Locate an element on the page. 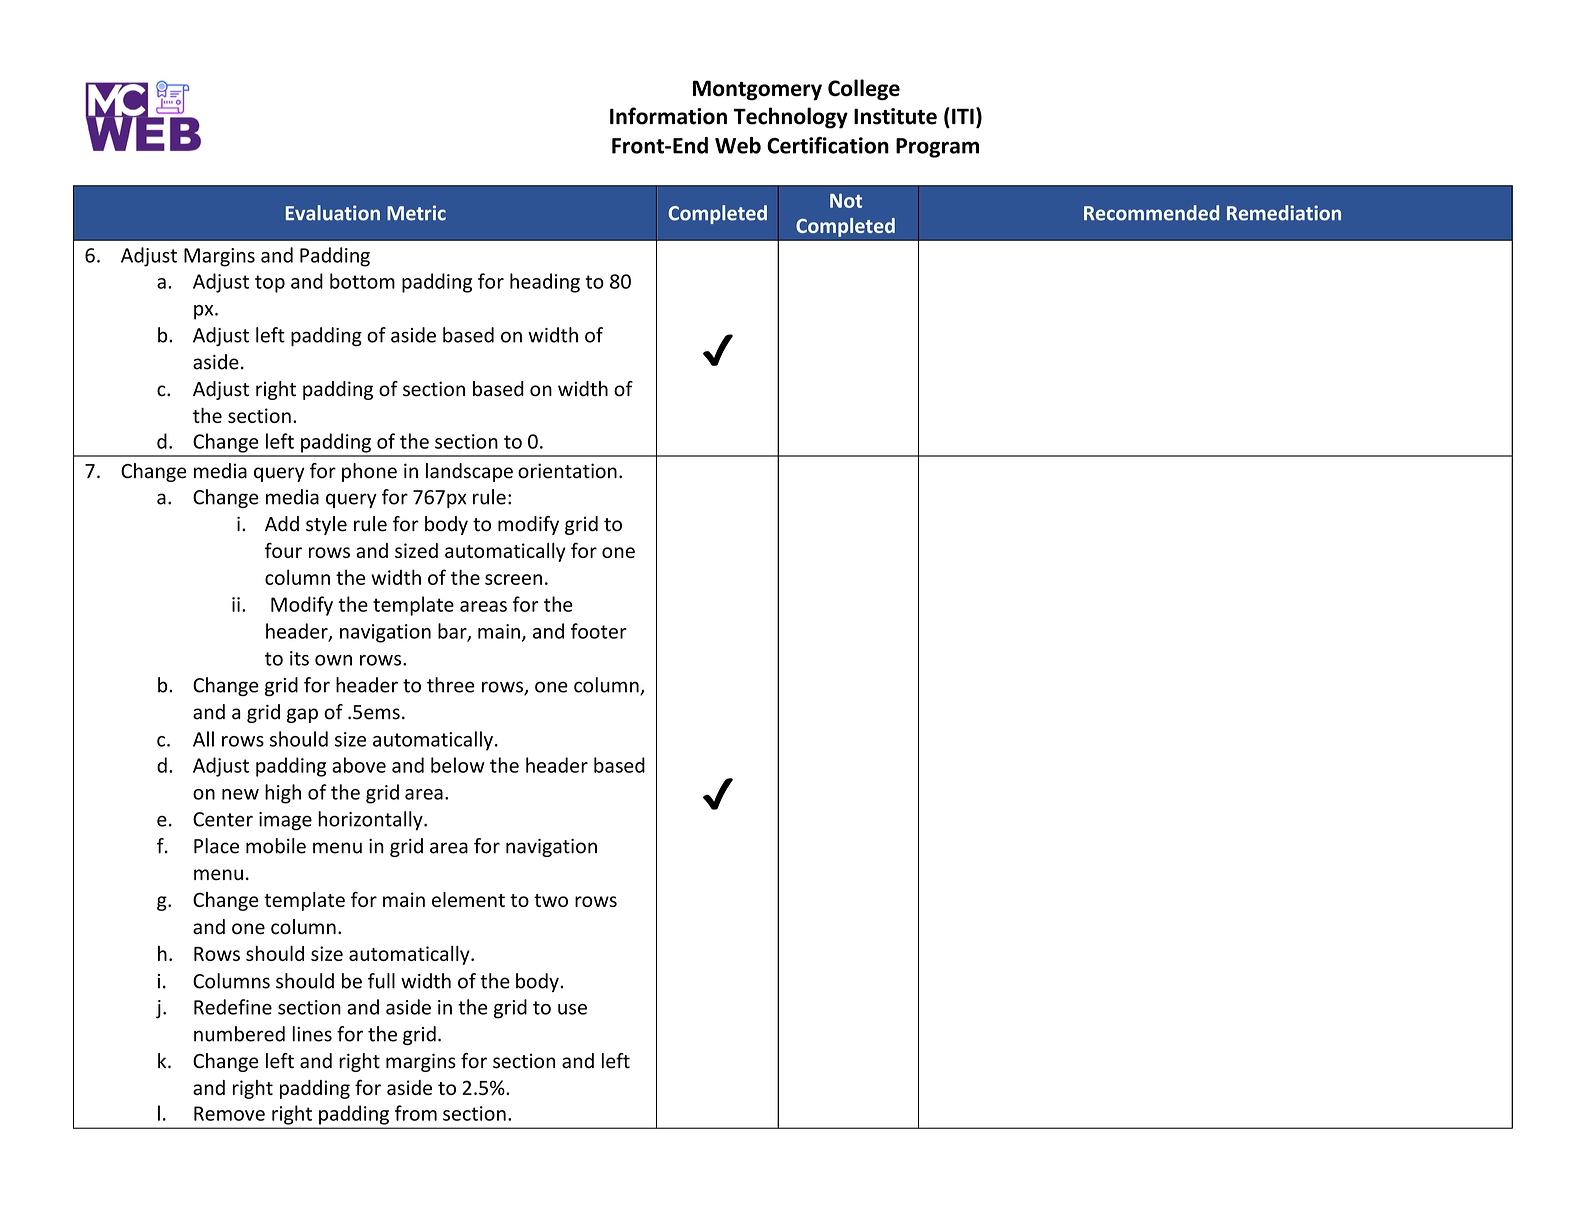  ITI is located at coordinates (963, 116).
